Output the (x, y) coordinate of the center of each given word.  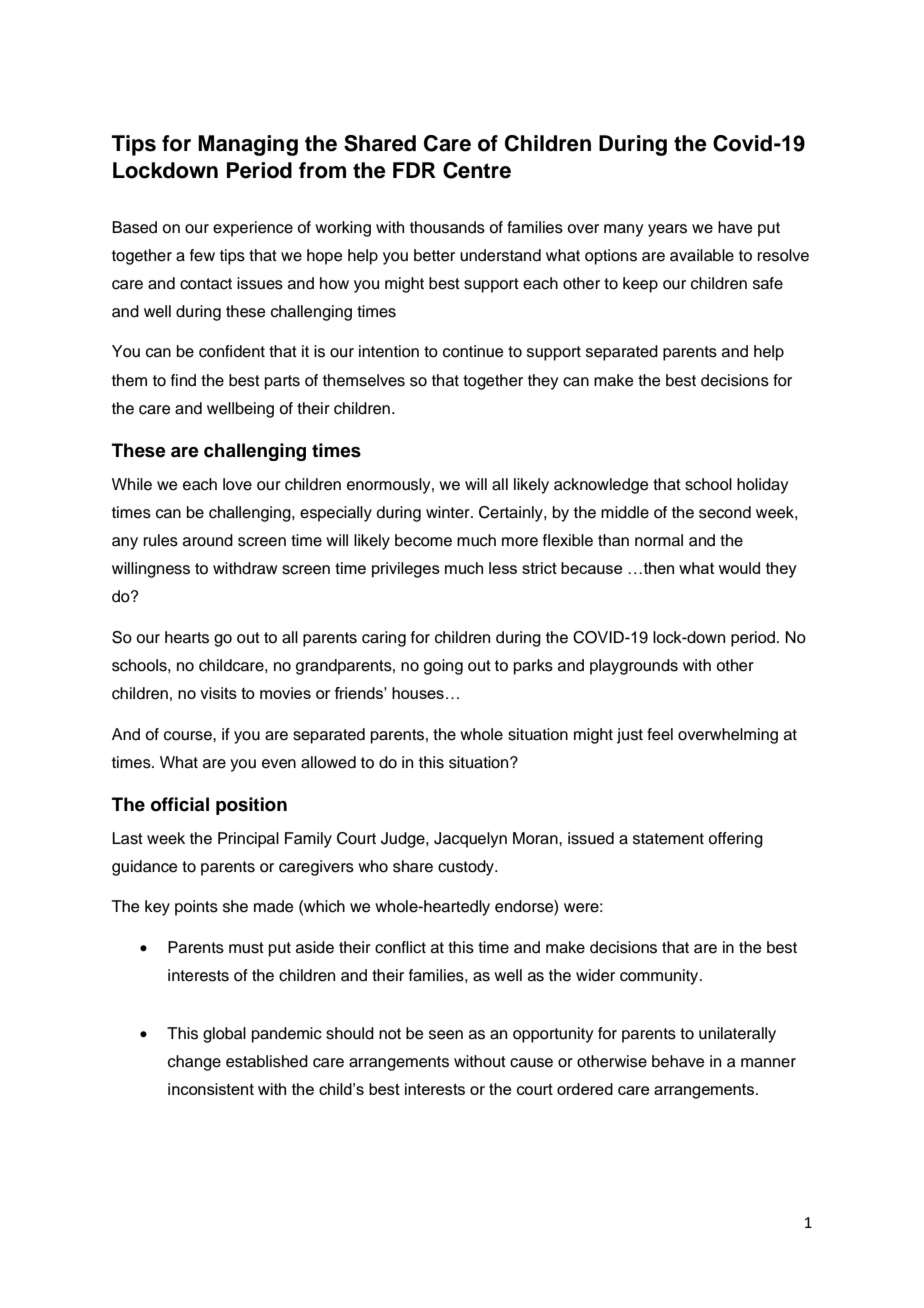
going (443, 667)
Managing (248, 145)
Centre (477, 170)
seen (446, 1035)
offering (735, 840)
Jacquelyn (470, 840)
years (667, 230)
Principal (248, 840)
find (183, 380)
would (739, 568)
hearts (187, 637)
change (194, 1063)
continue (473, 351)
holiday (762, 486)
